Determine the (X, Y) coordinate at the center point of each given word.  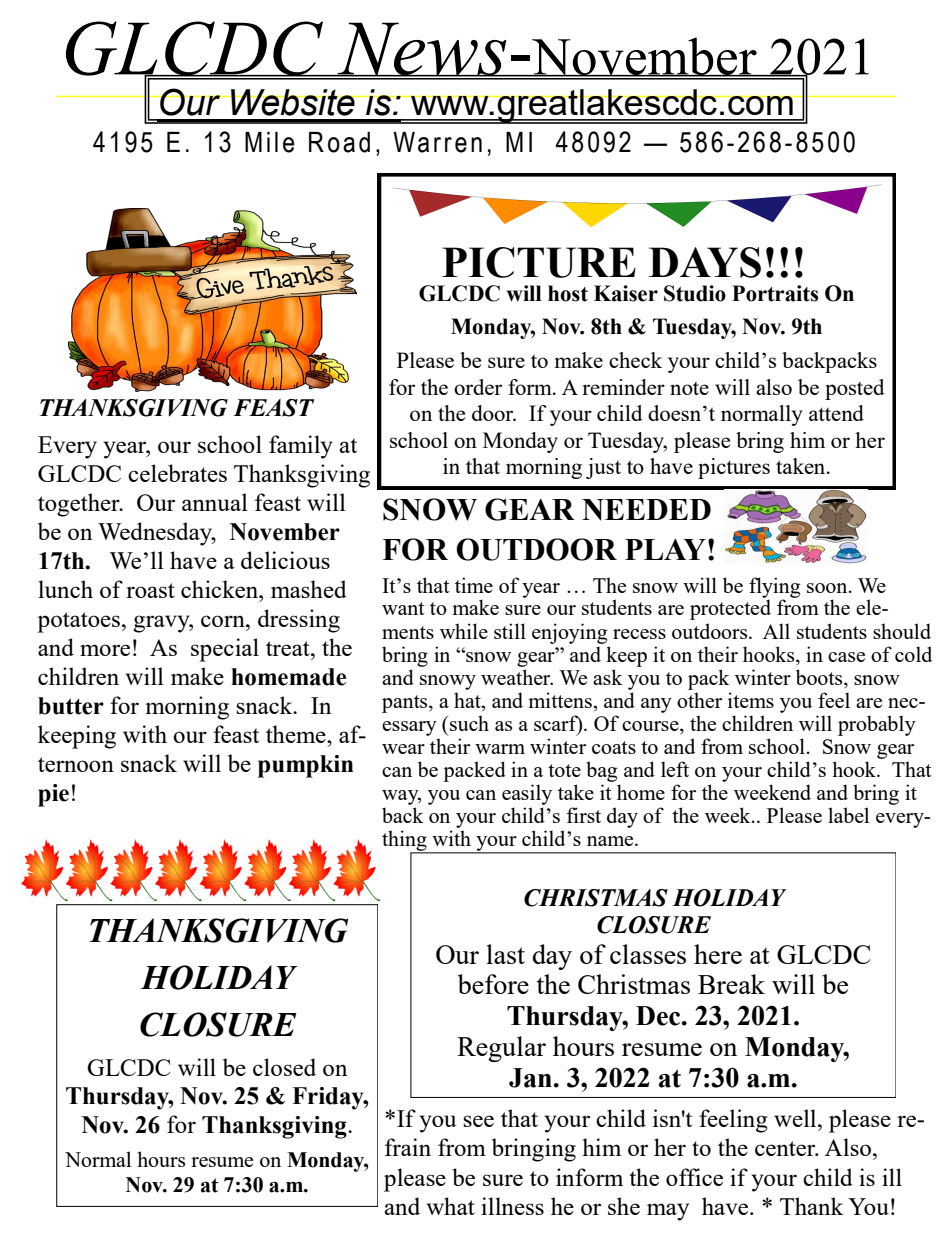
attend (836, 413)
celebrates (177, 473)
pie (53, 795)
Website (293, 102)
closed (284, 1067)
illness (512, 1206)
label (848, 815)
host (568, 293)
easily (527, 794)
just (603, 468)
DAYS (705, 262)
